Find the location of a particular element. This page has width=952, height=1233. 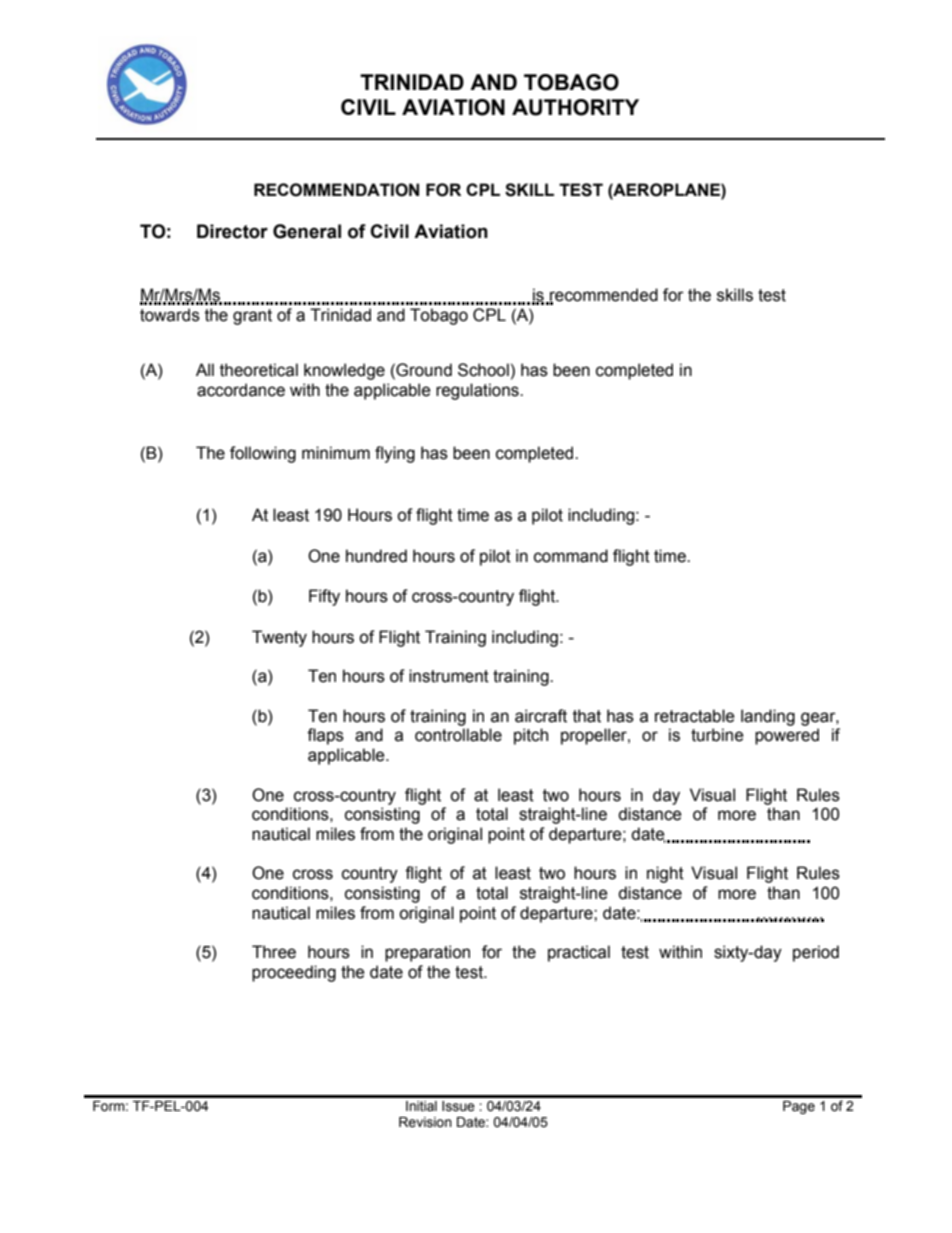

command is located at coordinates (571, 556).
